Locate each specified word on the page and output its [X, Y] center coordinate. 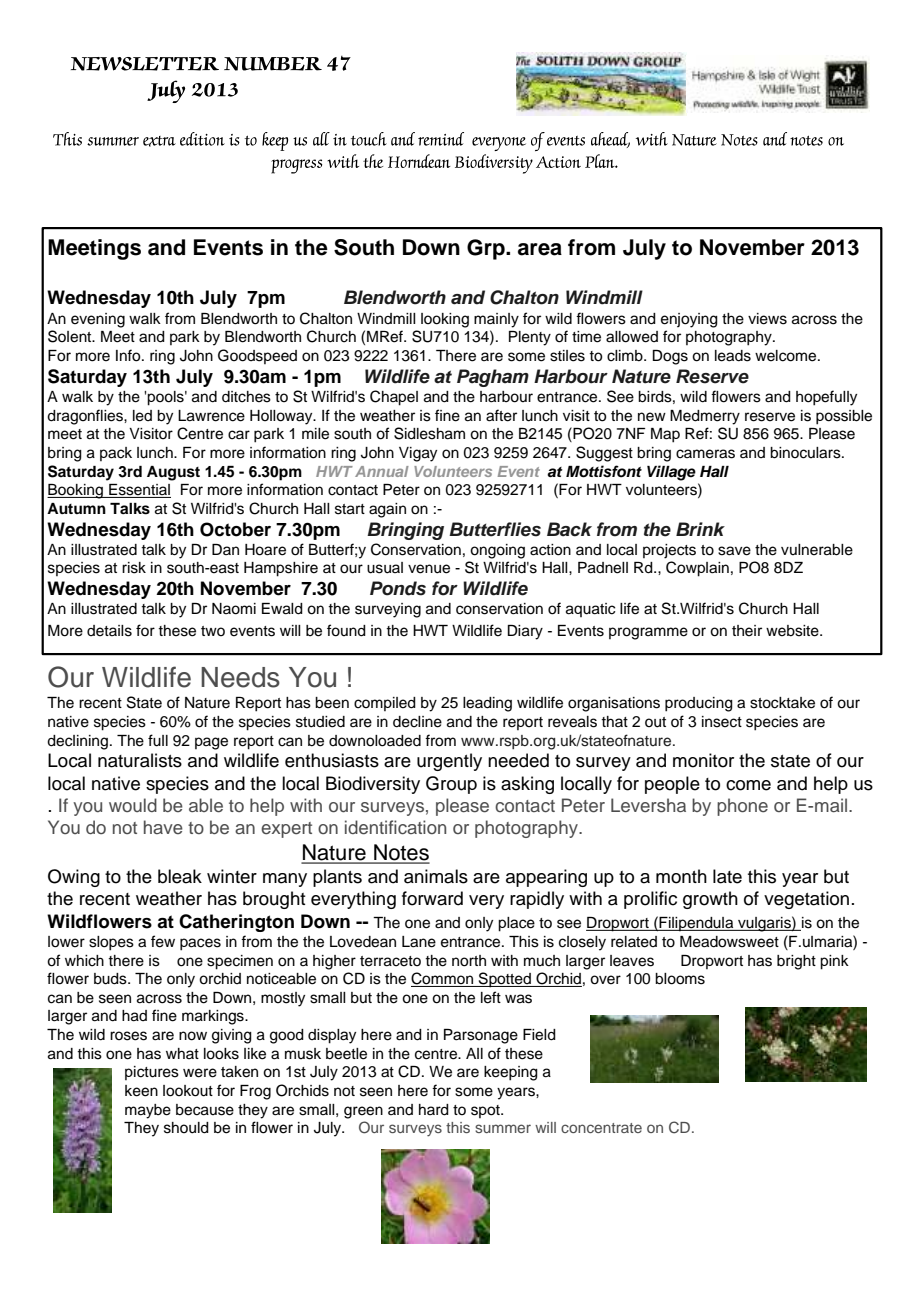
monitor [703, 760]
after [501, 415]
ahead [610, 140]
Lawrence [211, 416]
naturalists [140, 760]
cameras [705, 454]
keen [141, 1091]
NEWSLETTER [145, 64]
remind [441, 139]
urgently [449, 762]
